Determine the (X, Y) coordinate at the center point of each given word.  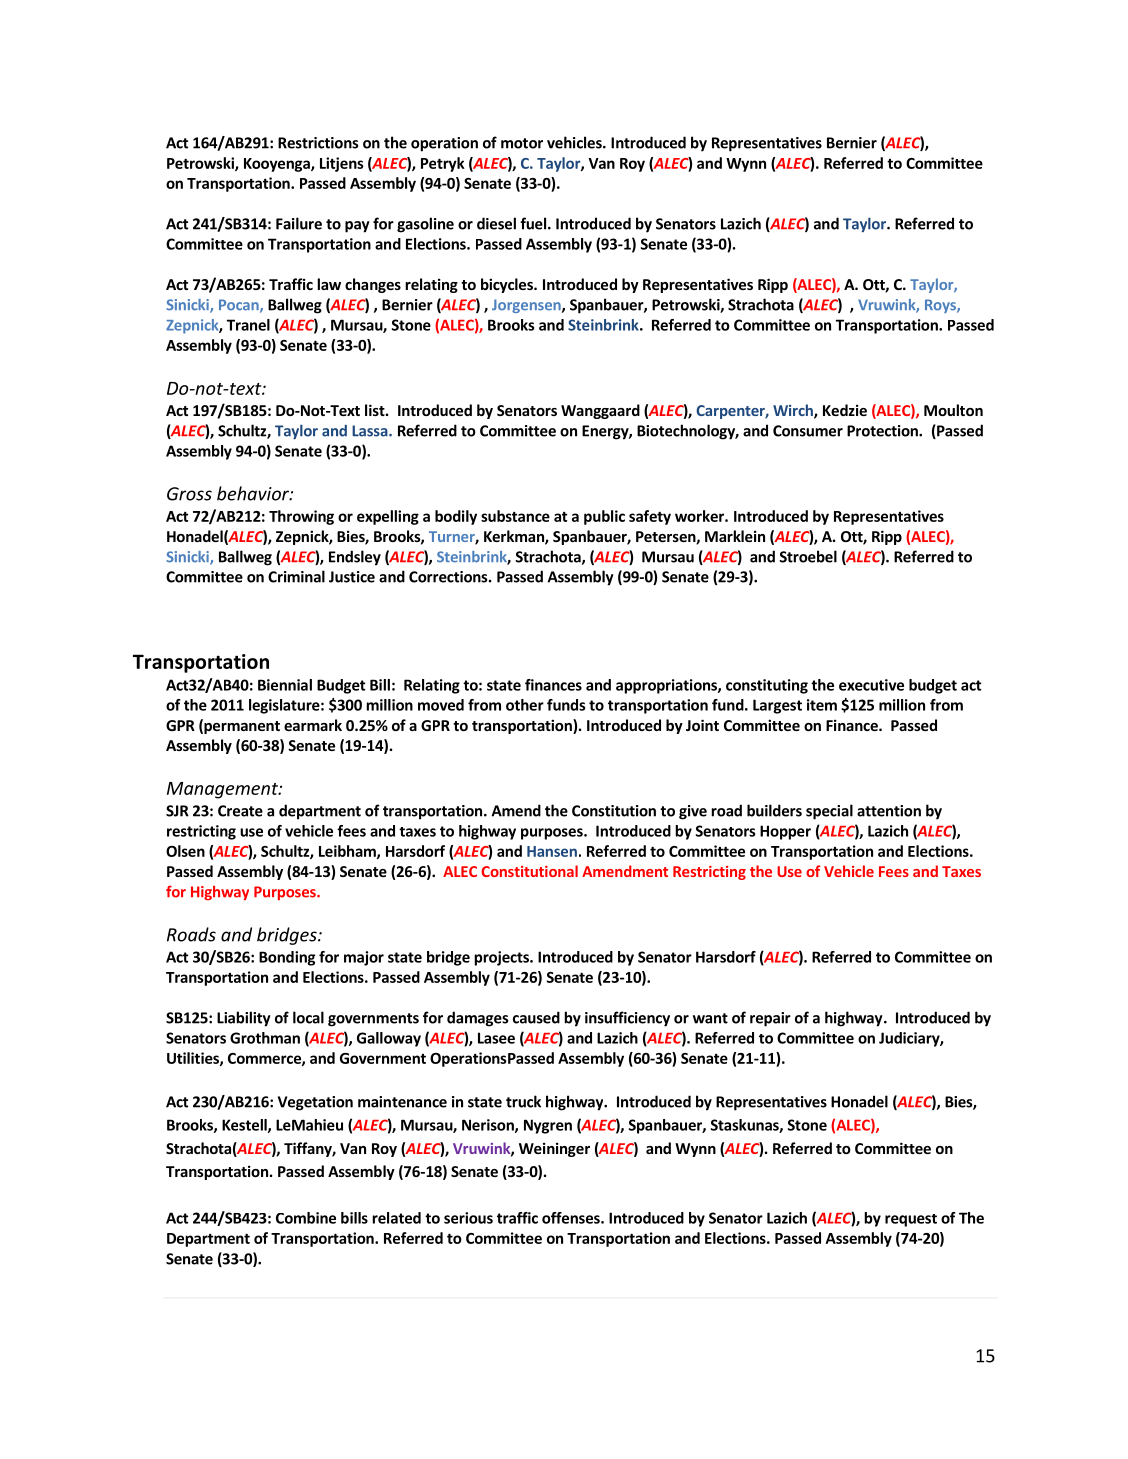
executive (871, 685)
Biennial (285, 685)
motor (522, 143)
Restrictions (318, 143)
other (525, 705)
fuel (534, 223)
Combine (306, 1218)
